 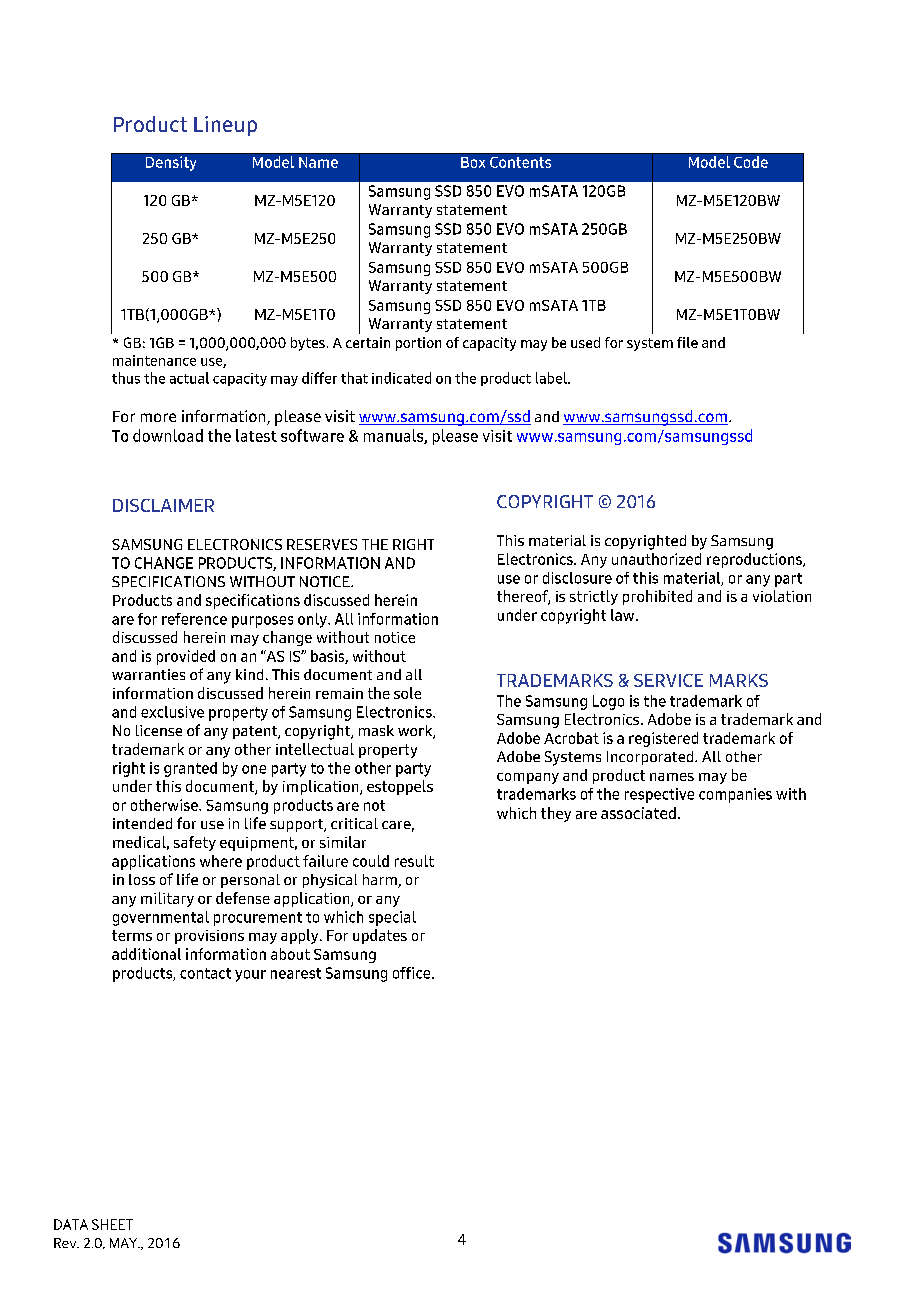 I want to click on additional, so click(x=146, y=954).
